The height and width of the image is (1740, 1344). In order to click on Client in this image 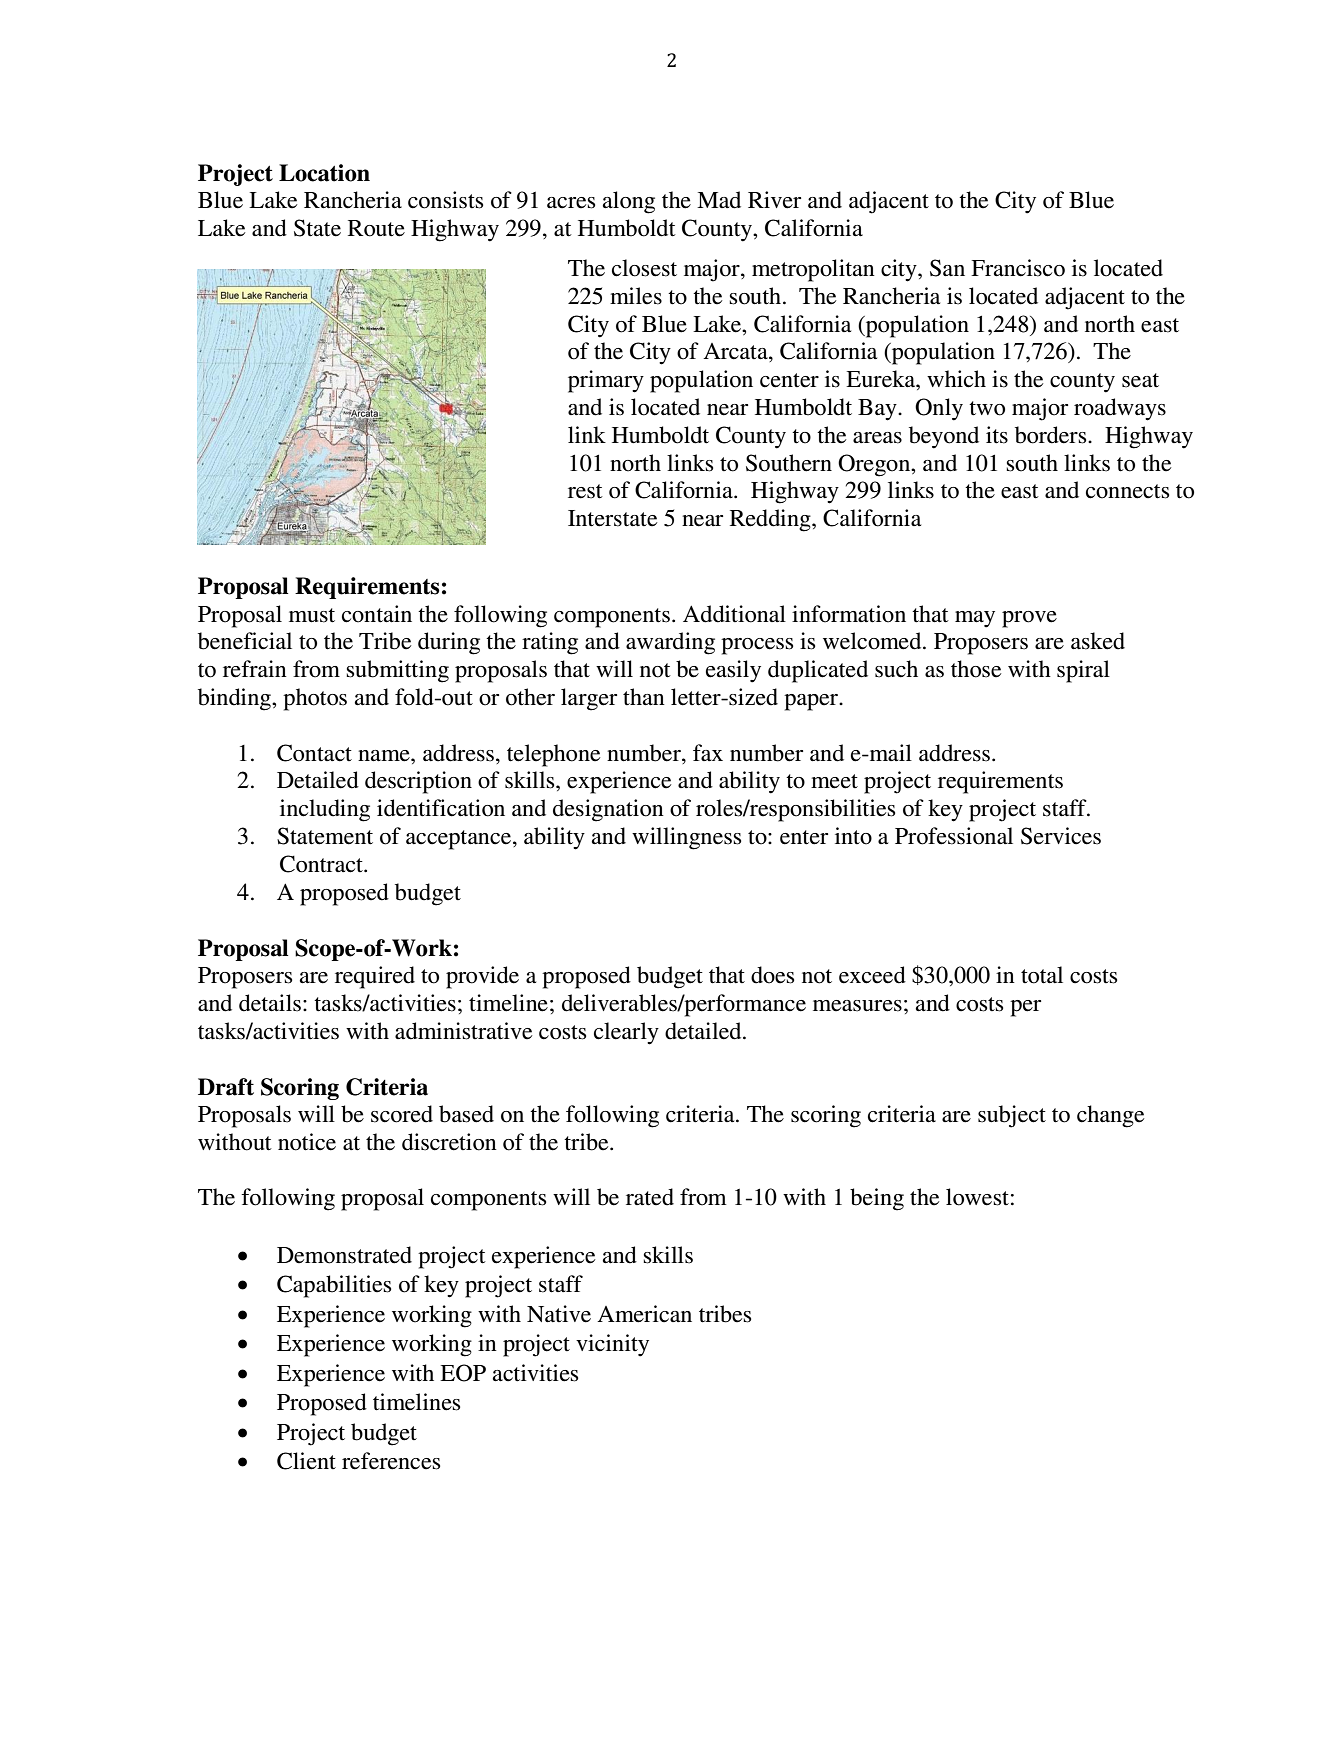, I will do `click(306, 1461)`.
